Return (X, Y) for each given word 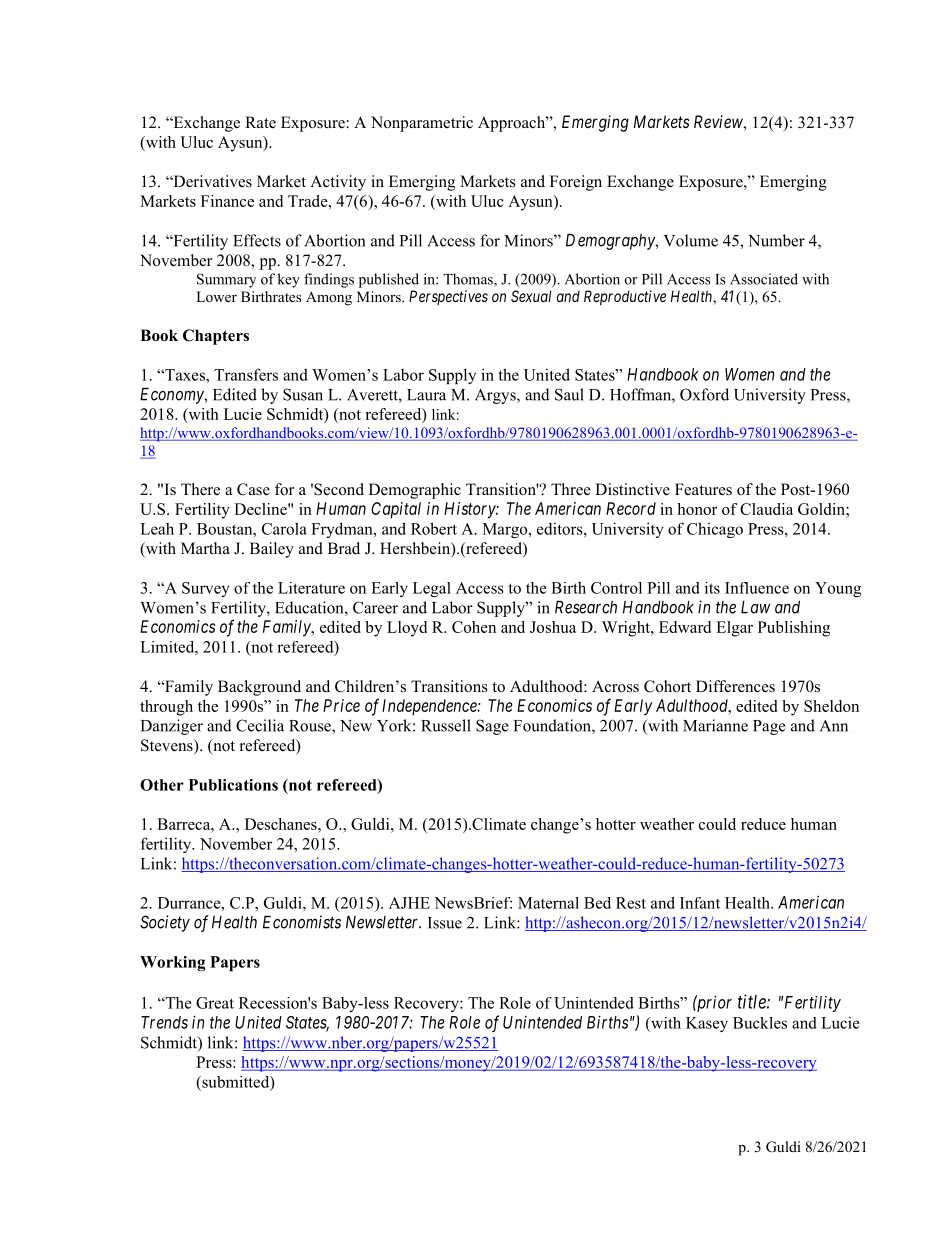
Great (215, 1003)
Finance (227, 201)
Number (776, 240)
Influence (757, 588)
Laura (426, 395)
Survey (206, 589)
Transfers (246, 374)
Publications (233, 785)
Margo (506, 530)
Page (769, 727)
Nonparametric (422, 124)
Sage (492, 727)
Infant (700, 903)
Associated (764, 279)
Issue (445, 923)
